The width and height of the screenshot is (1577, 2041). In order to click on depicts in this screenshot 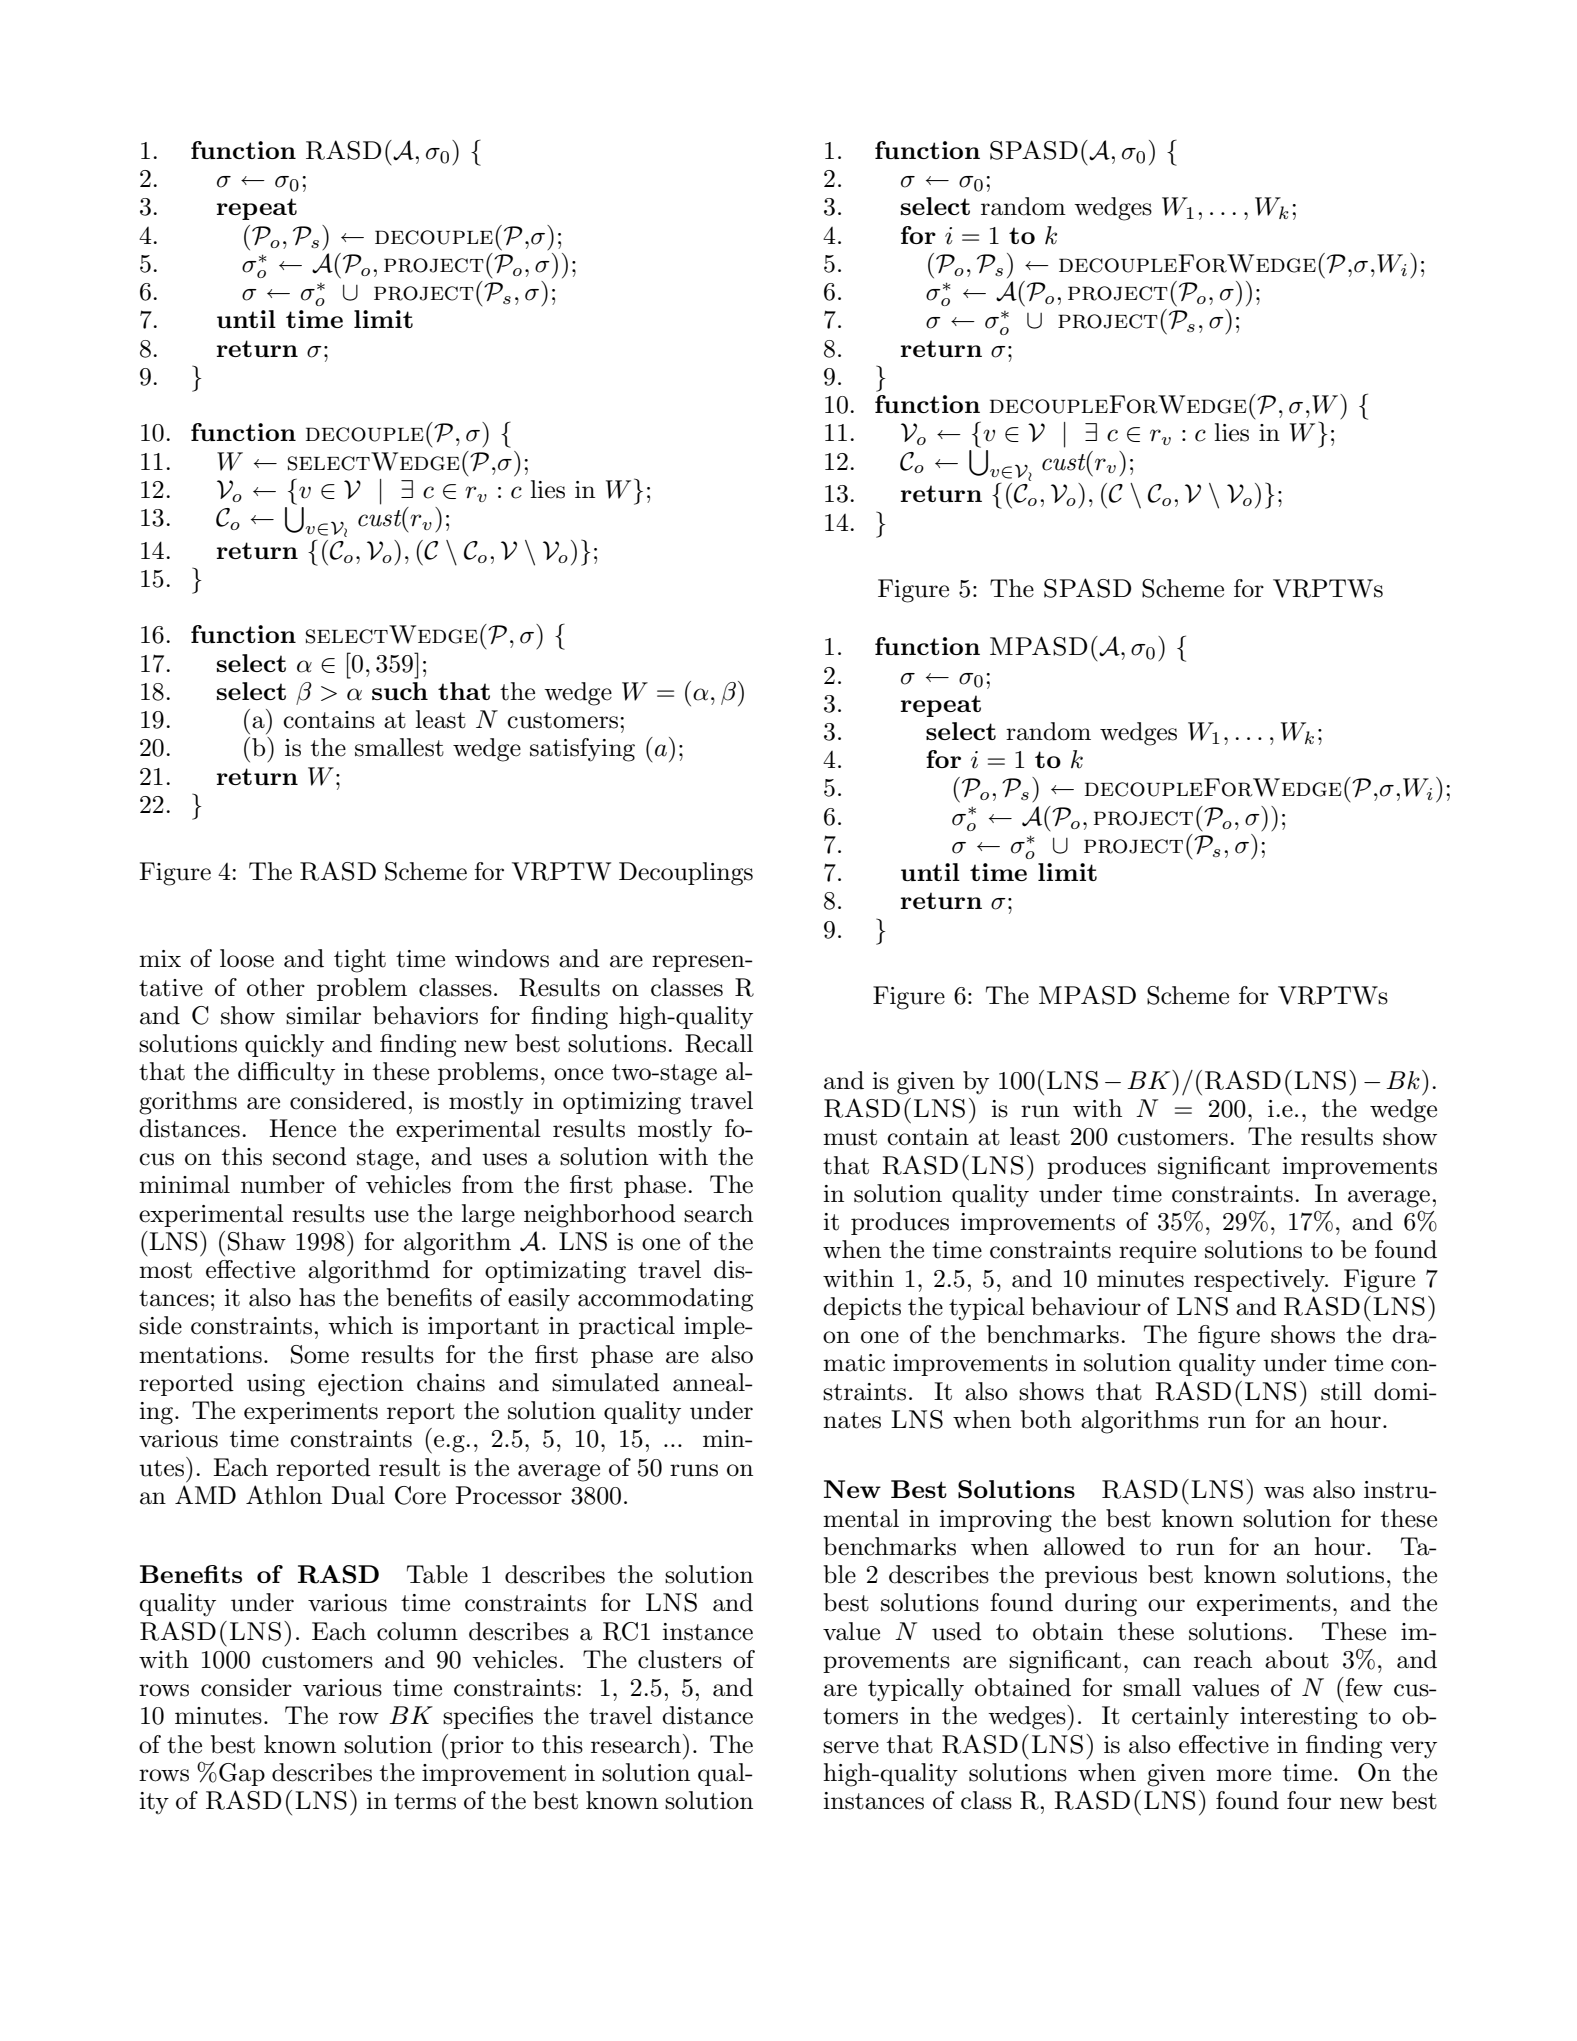, I will do `click(862, 1308)`.
